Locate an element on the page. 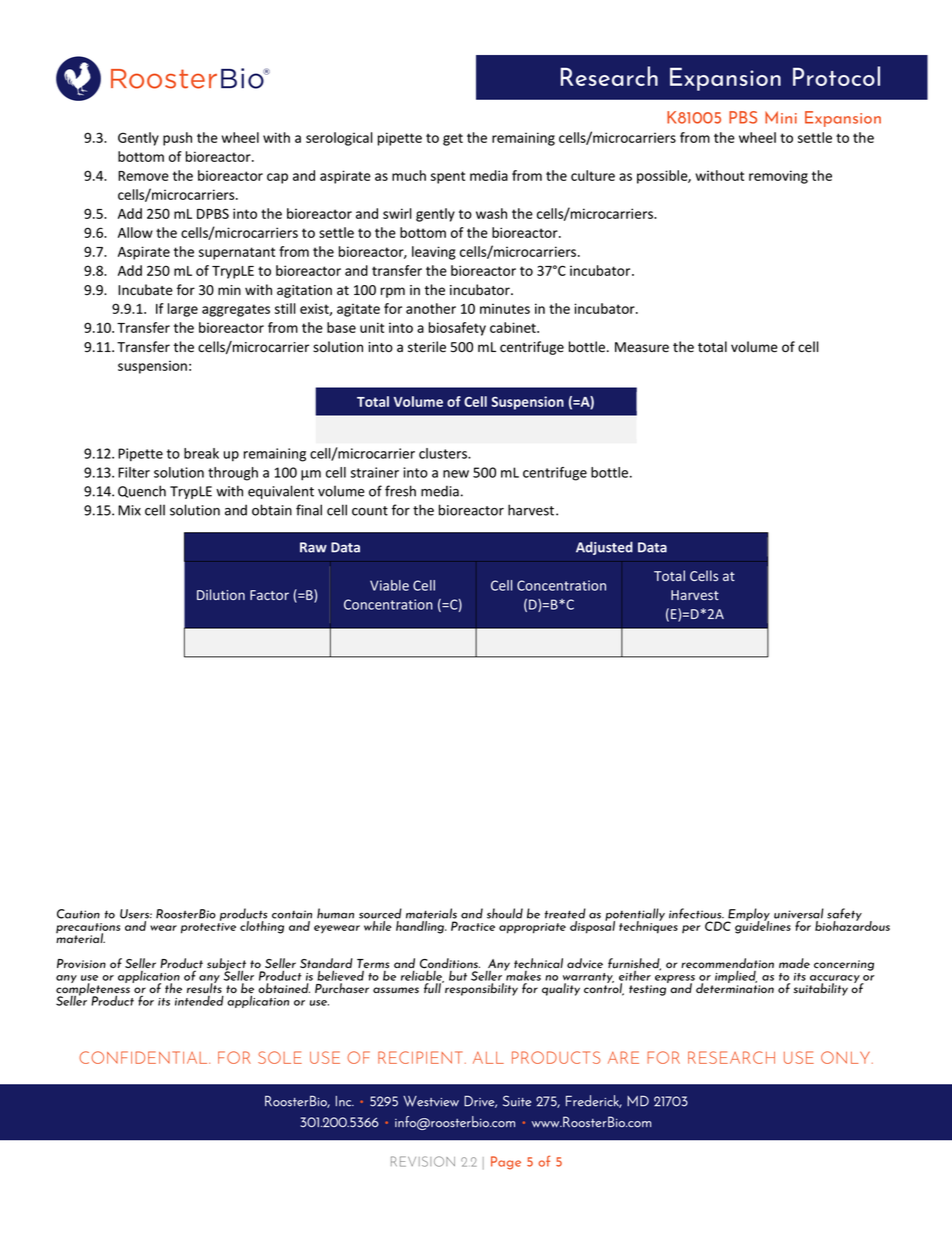  another is located at coordinates (431, 308).
